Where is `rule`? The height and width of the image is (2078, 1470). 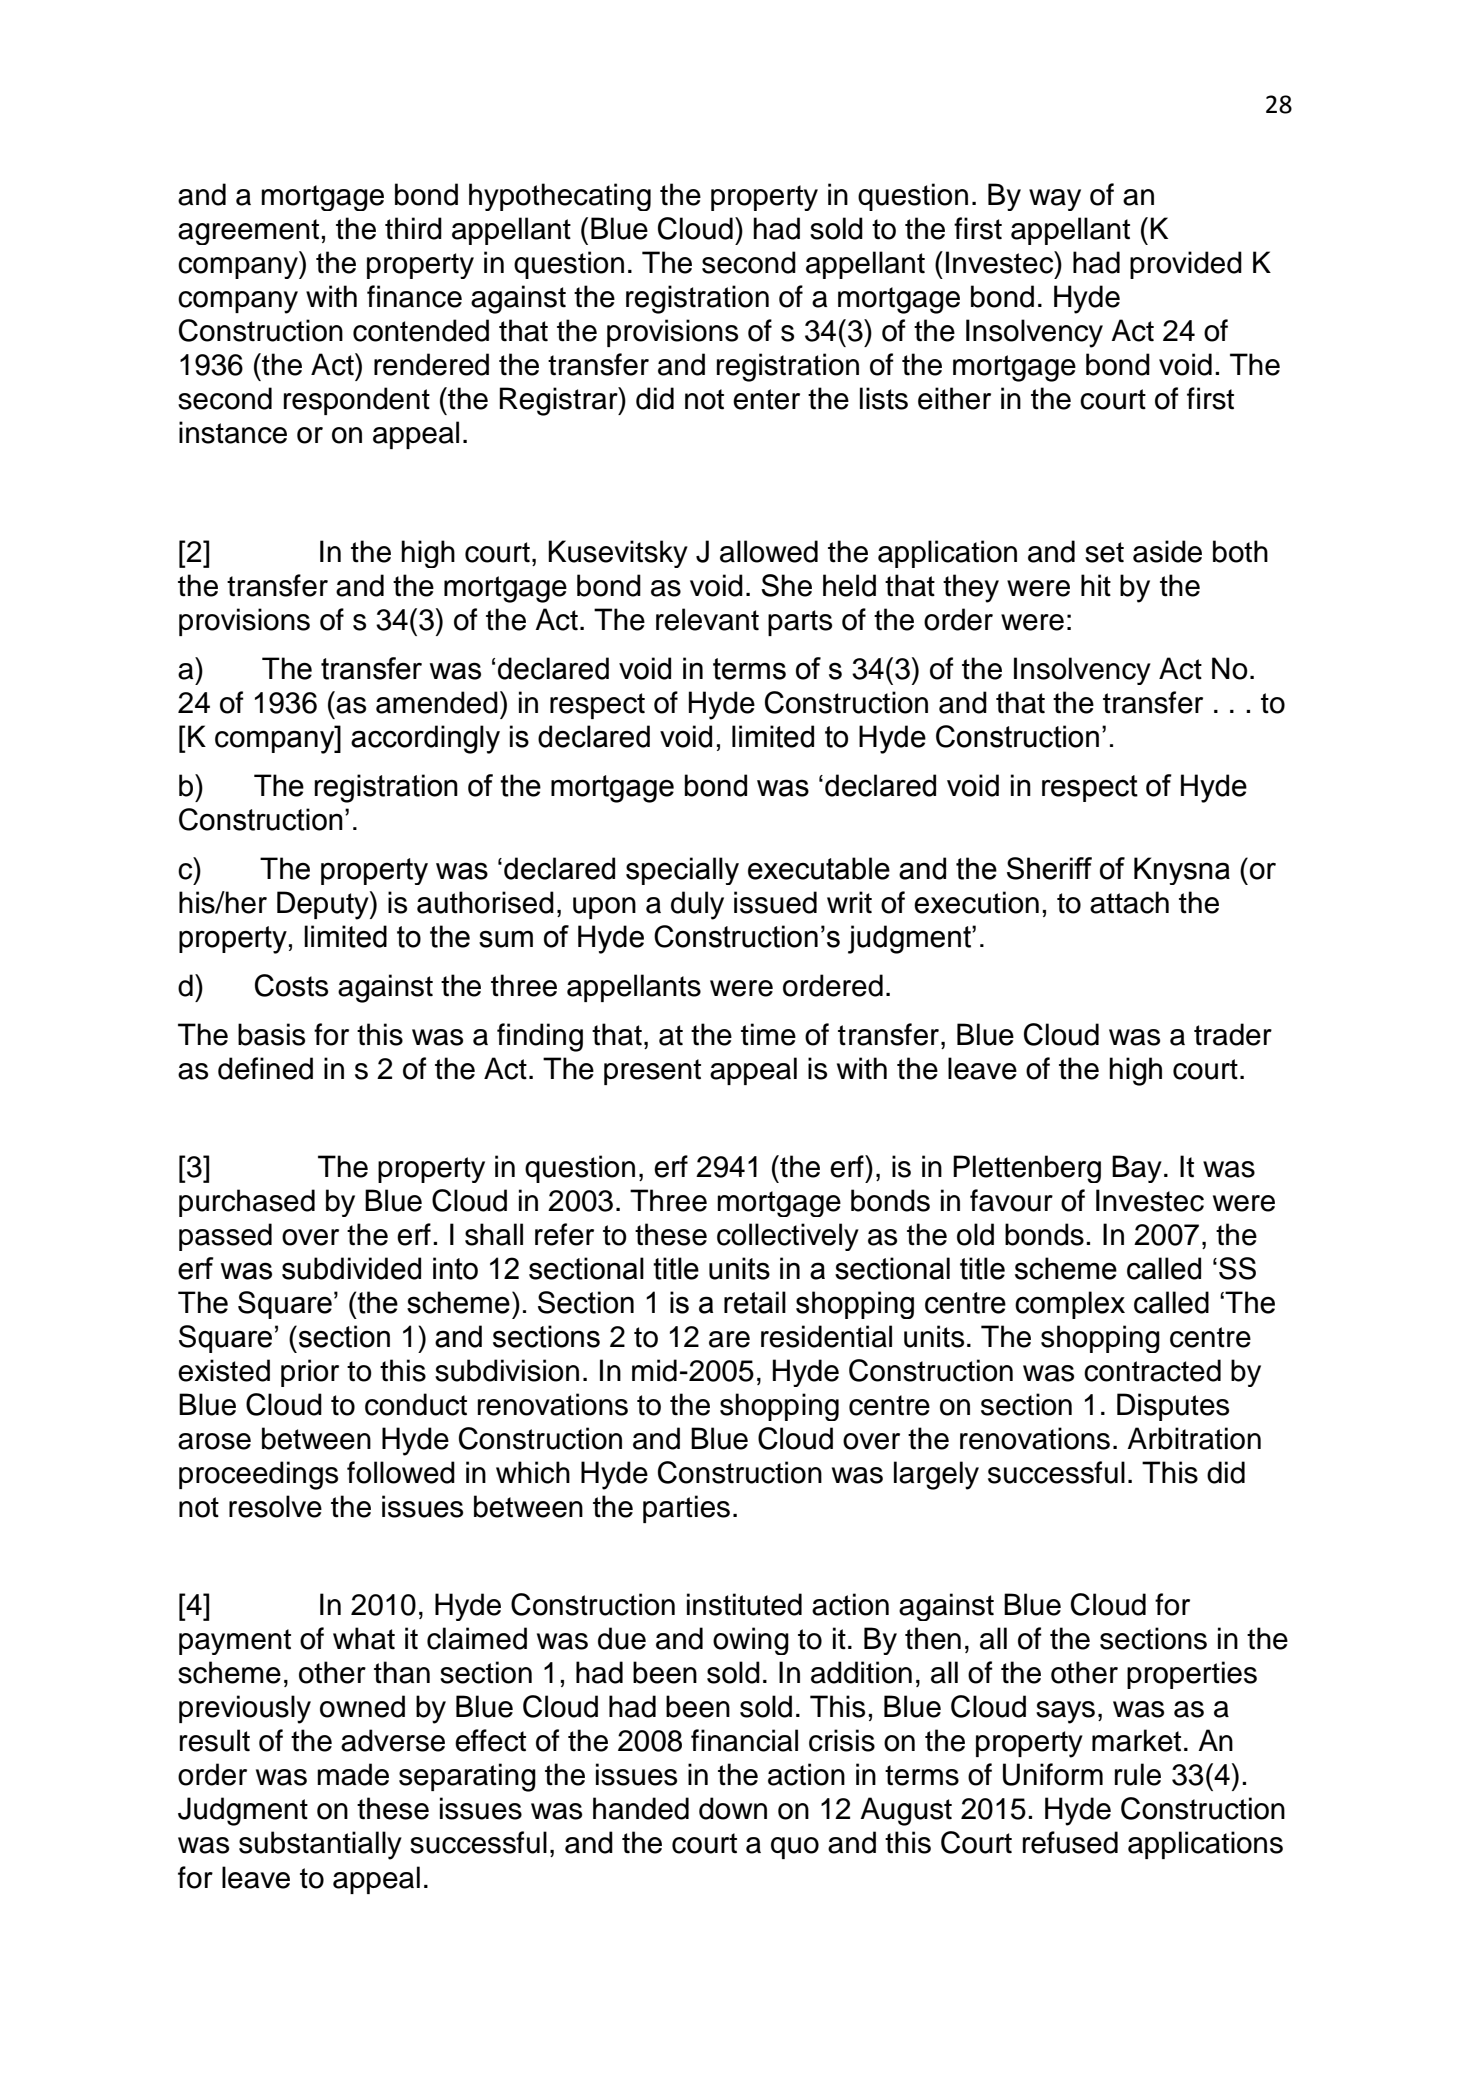 rule is located at coordinates (1138, 1774).
